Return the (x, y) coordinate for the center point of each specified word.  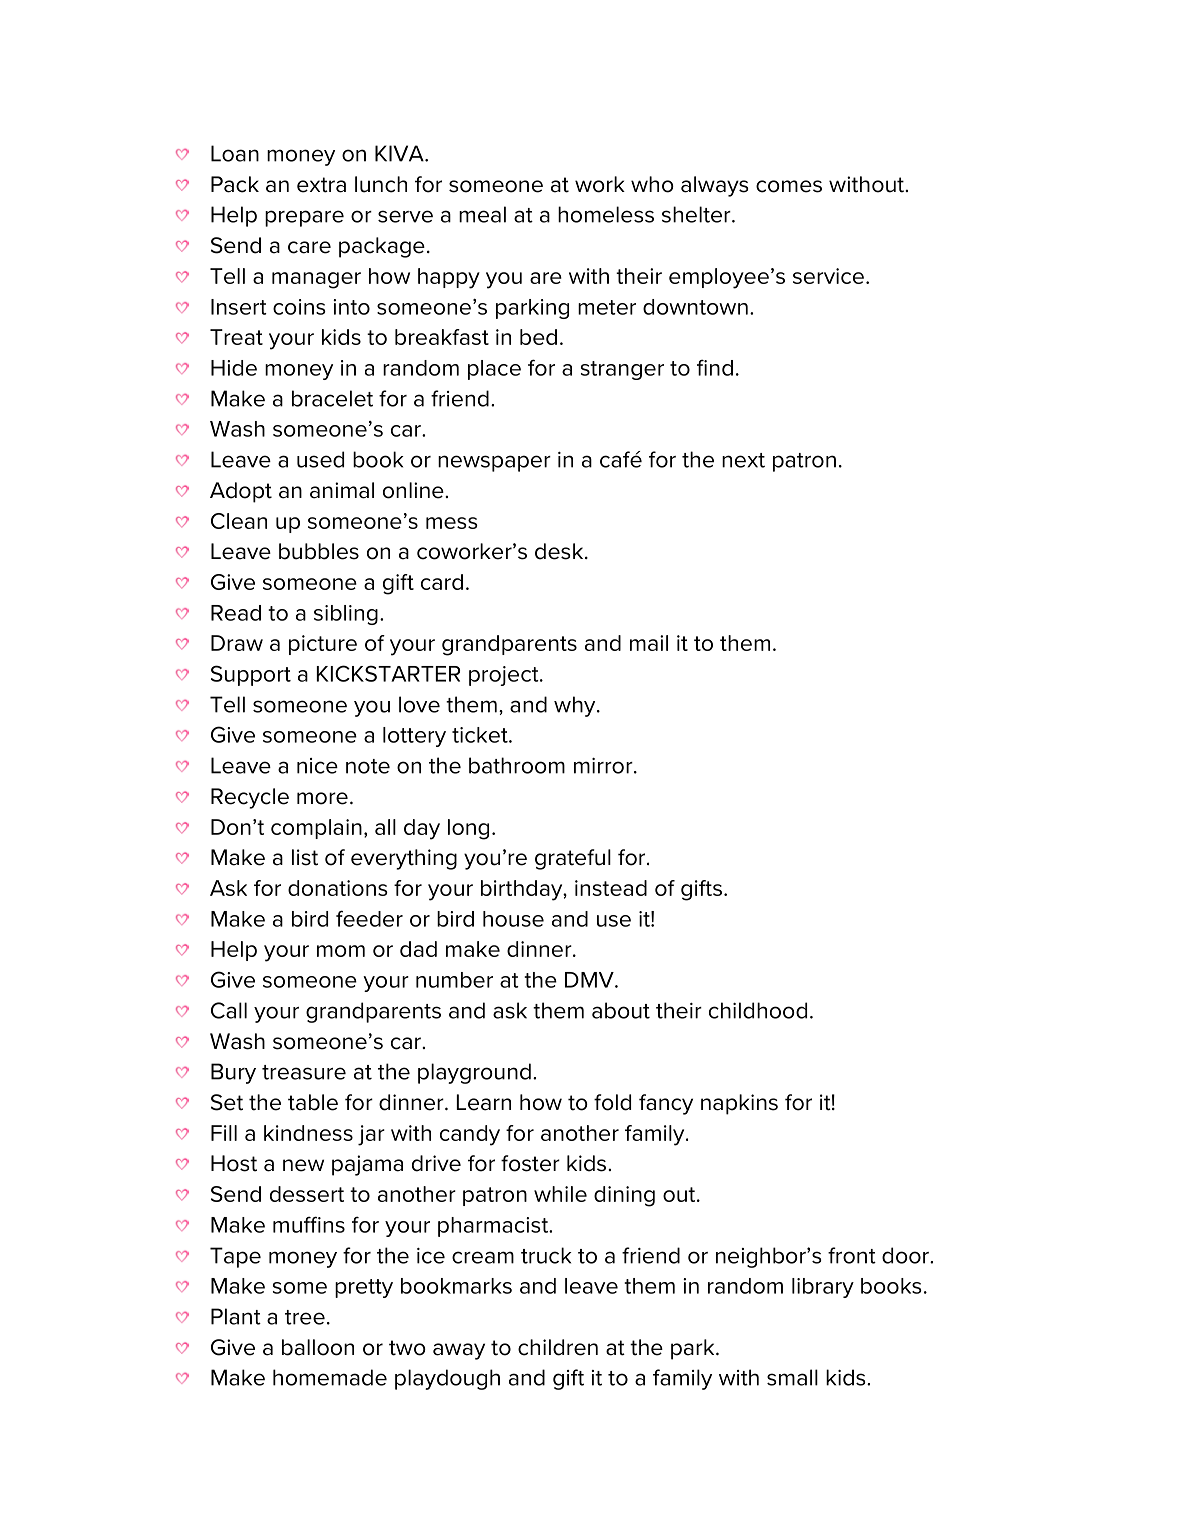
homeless (606, 214)
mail (649, 643)
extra (321, 185)
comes (789, 186)
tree (305, 1317)
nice (317, 766)
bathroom (517, 765)
